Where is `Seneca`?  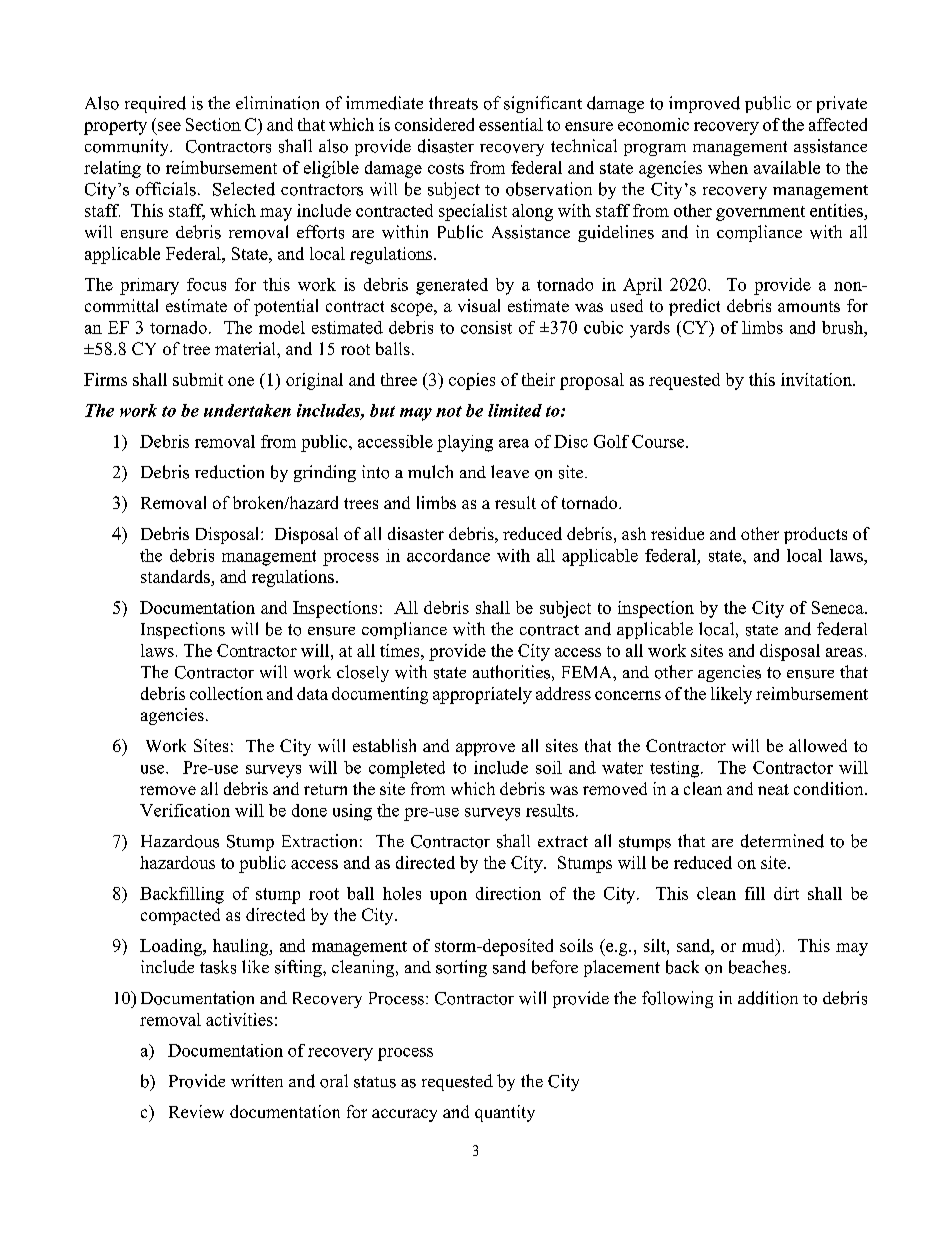 Seneca is located at coordinates (839, 607).
